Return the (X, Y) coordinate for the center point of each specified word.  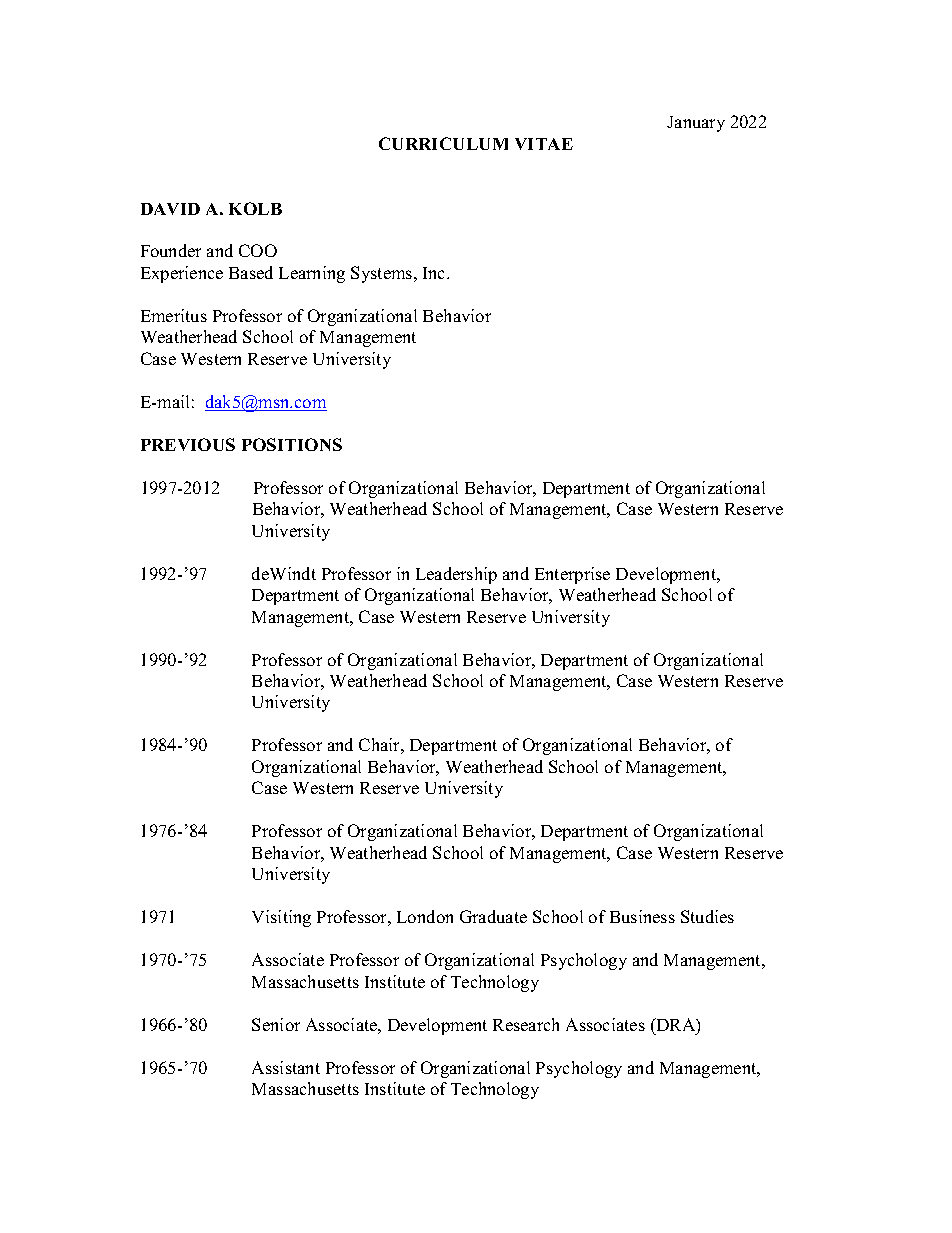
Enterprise (572, 575)
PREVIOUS (188, 444)
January (696, 124)
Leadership (456, 575)
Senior (276, 1024)
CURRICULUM (443, 143)
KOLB (255, 208)
